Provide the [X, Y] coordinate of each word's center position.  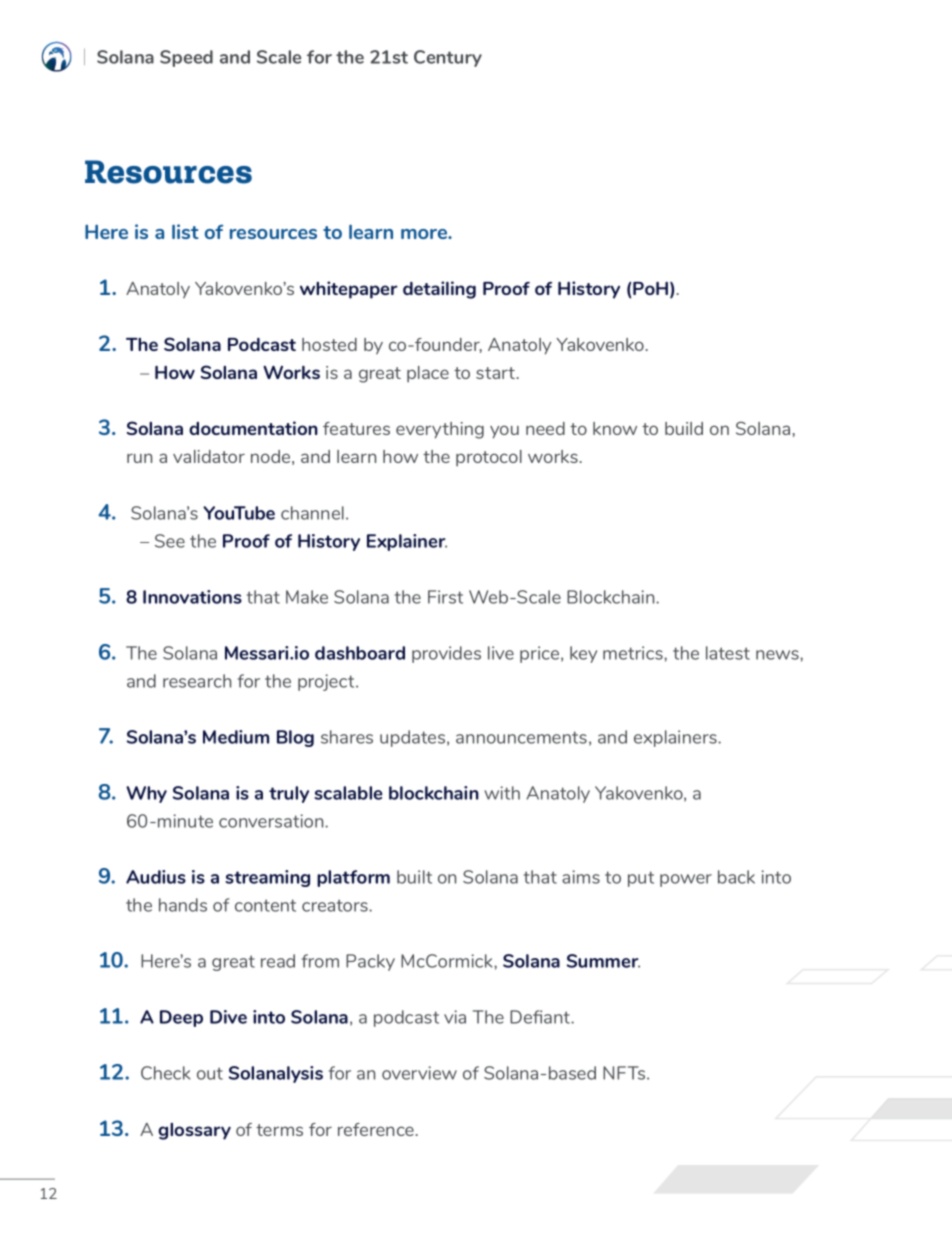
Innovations [192, 597]
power [686, 880]
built [414, 877]
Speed [186, 58]
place [428, 374]
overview [419, 1073]
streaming [267, 878]
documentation [253, 428]
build [684, 428]
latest [728, 653]
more [425, 234]
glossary [194, 1131]
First [445, 597]
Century [448, 58]
